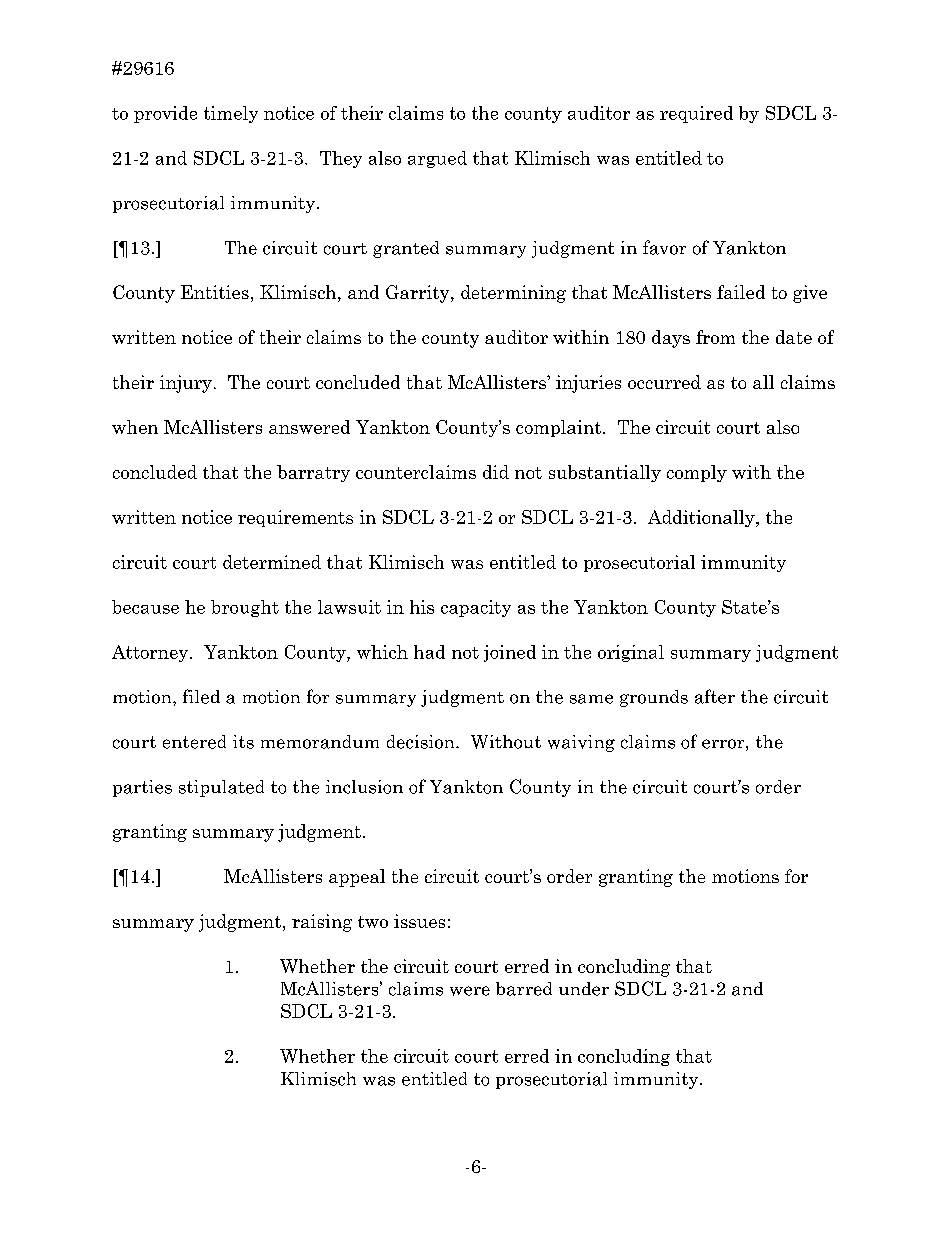 The height and width of the screenshot is (1233, 952). What do you see at coordinates (584, 989) in the screenshot?
I see `under` at bounding box center [584, 989].
